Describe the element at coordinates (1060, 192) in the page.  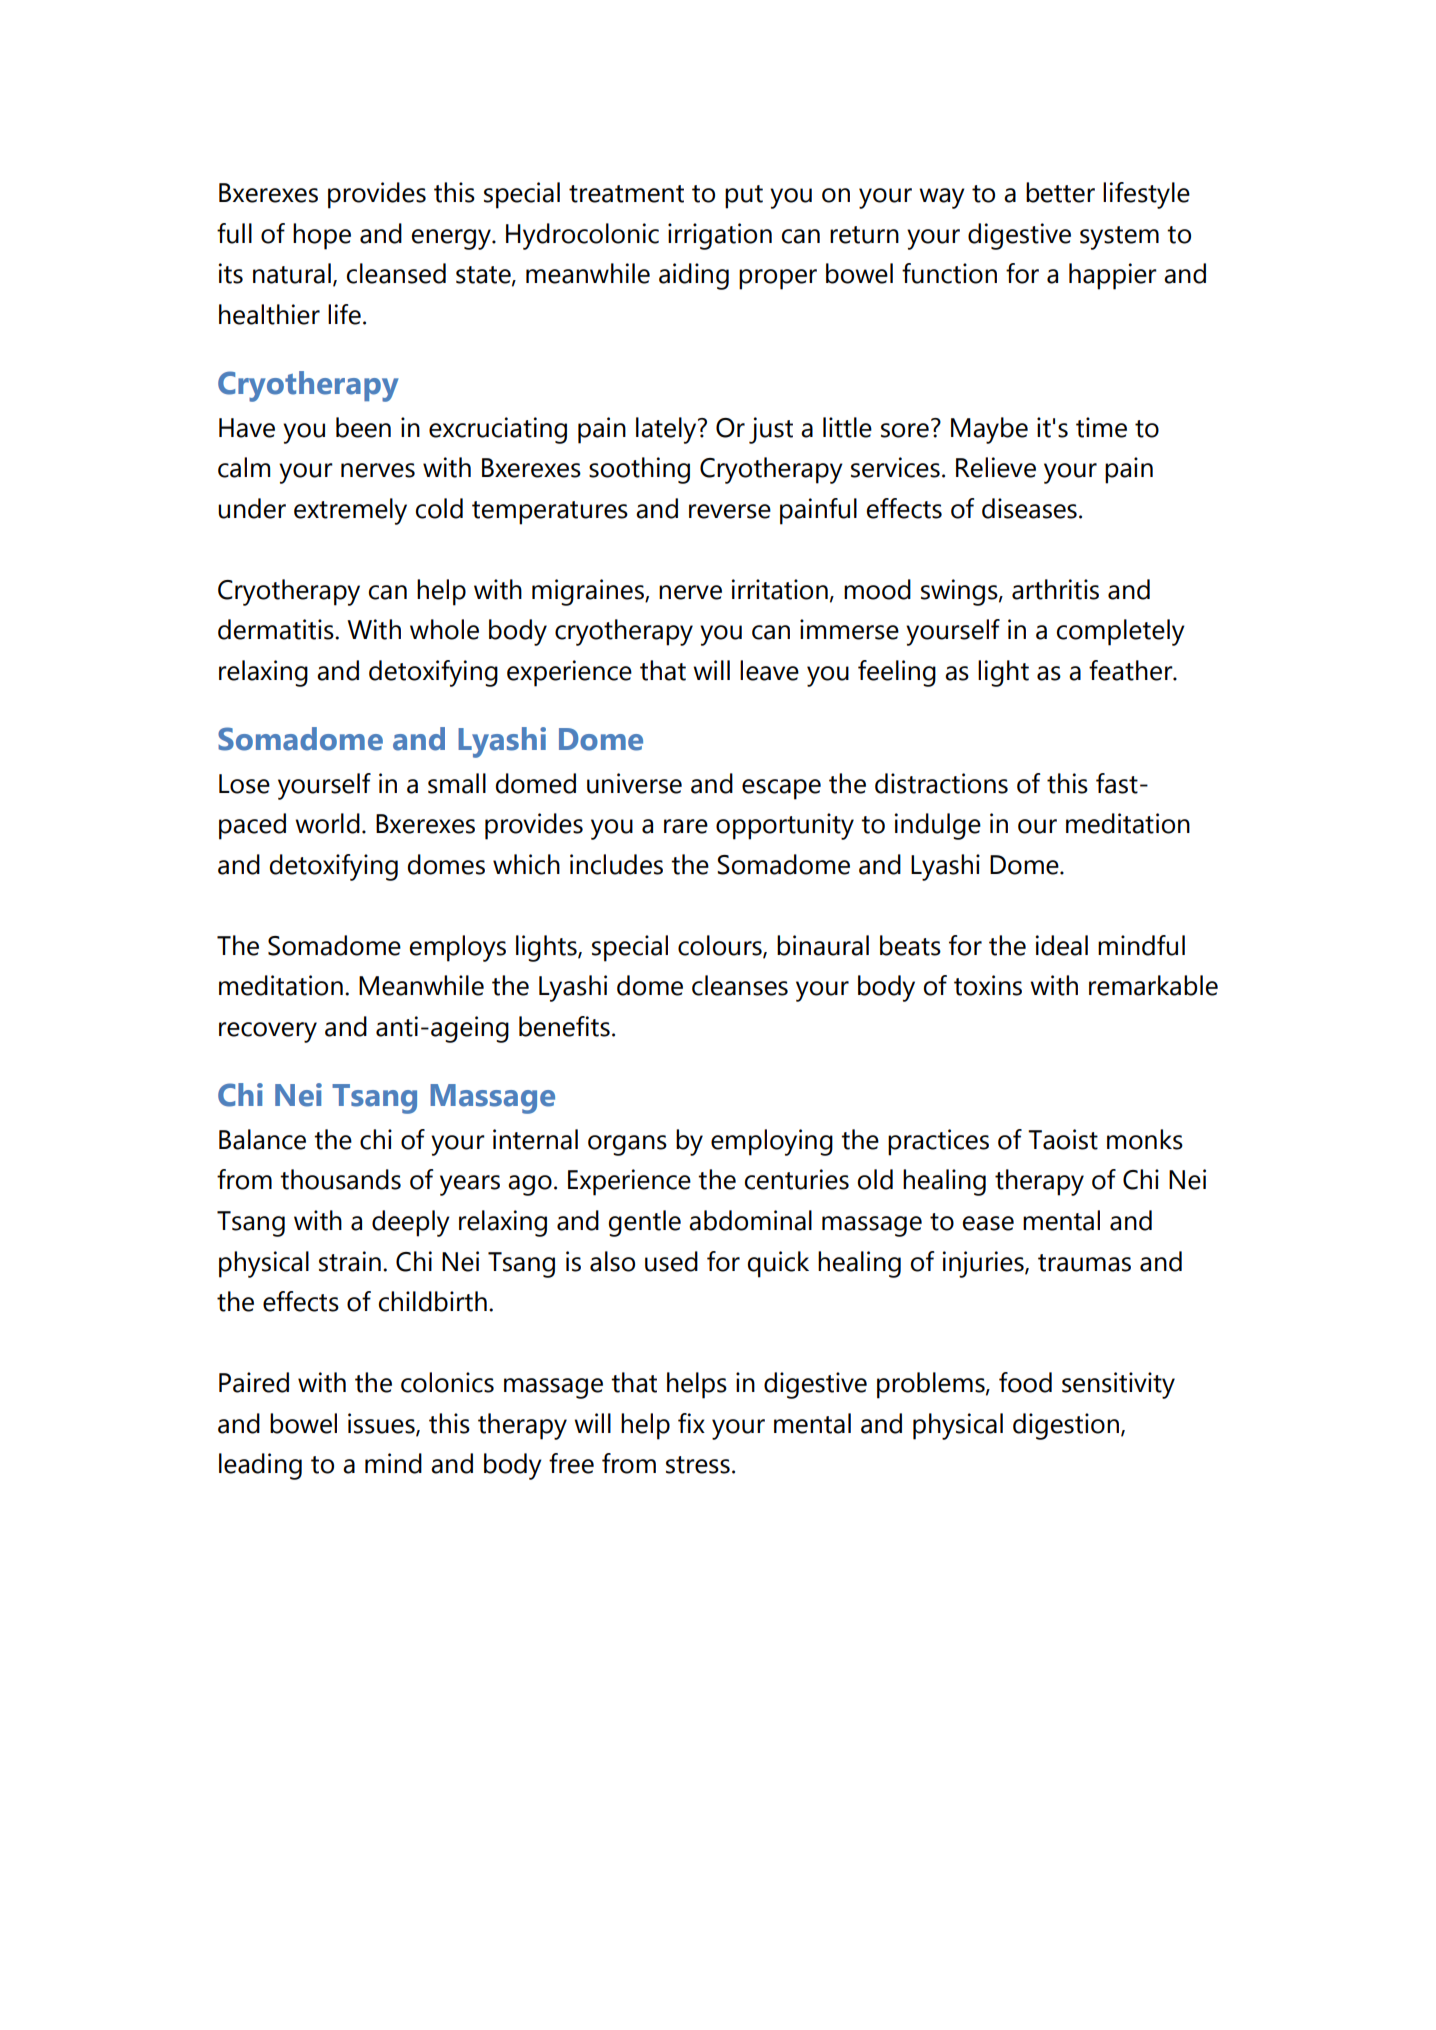
I see `better` at that location.
